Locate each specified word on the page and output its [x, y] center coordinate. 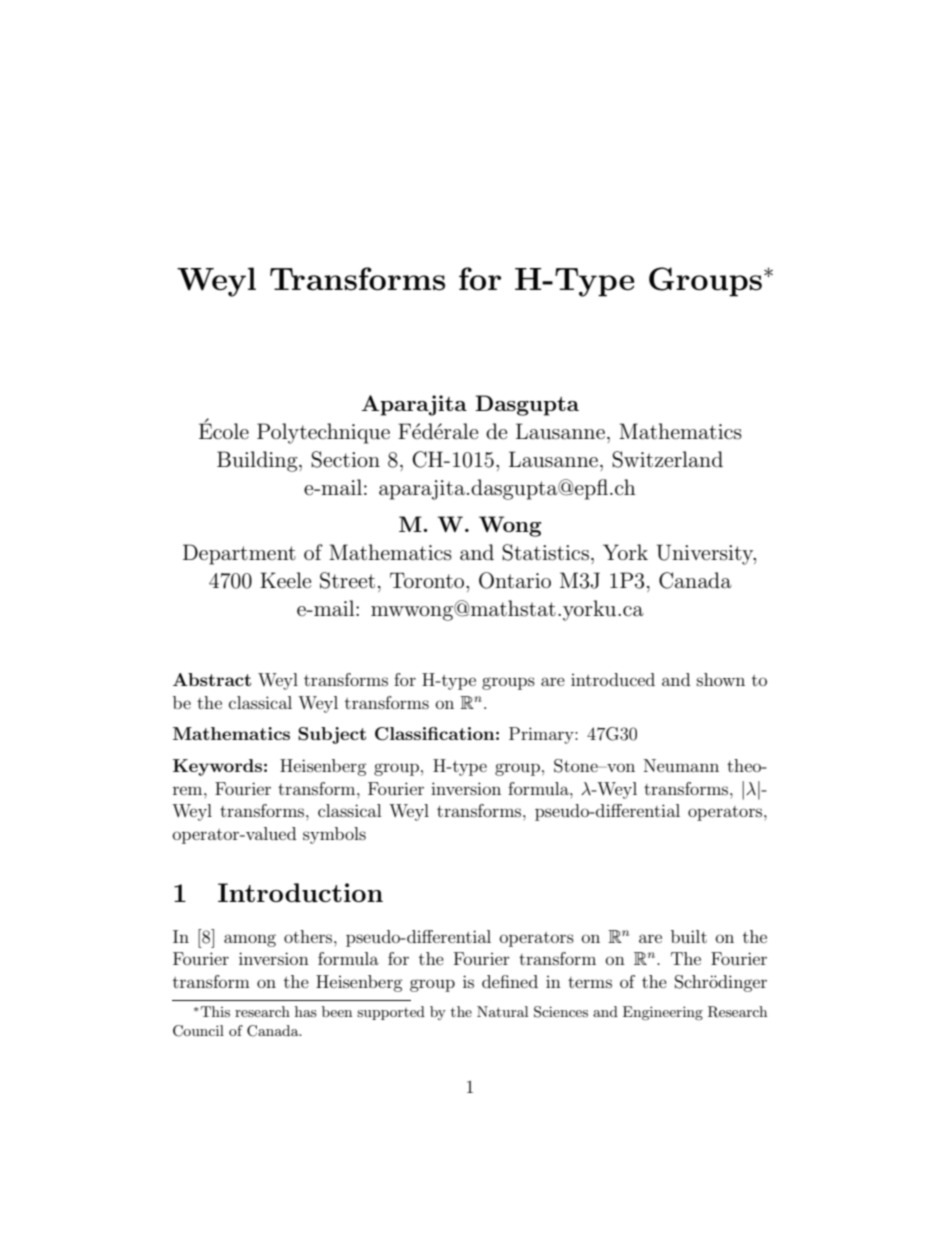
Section [345, 459]
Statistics [545, 552]
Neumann [681, 765]
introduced [613, 679]
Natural [502, 1011]
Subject [332, 735]
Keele [285, 580]
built [689, 936]
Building [258, 461]
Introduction [300, 892]
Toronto [428, 580]
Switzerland [667, 459]
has [306, 1011]
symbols [334, 835]
